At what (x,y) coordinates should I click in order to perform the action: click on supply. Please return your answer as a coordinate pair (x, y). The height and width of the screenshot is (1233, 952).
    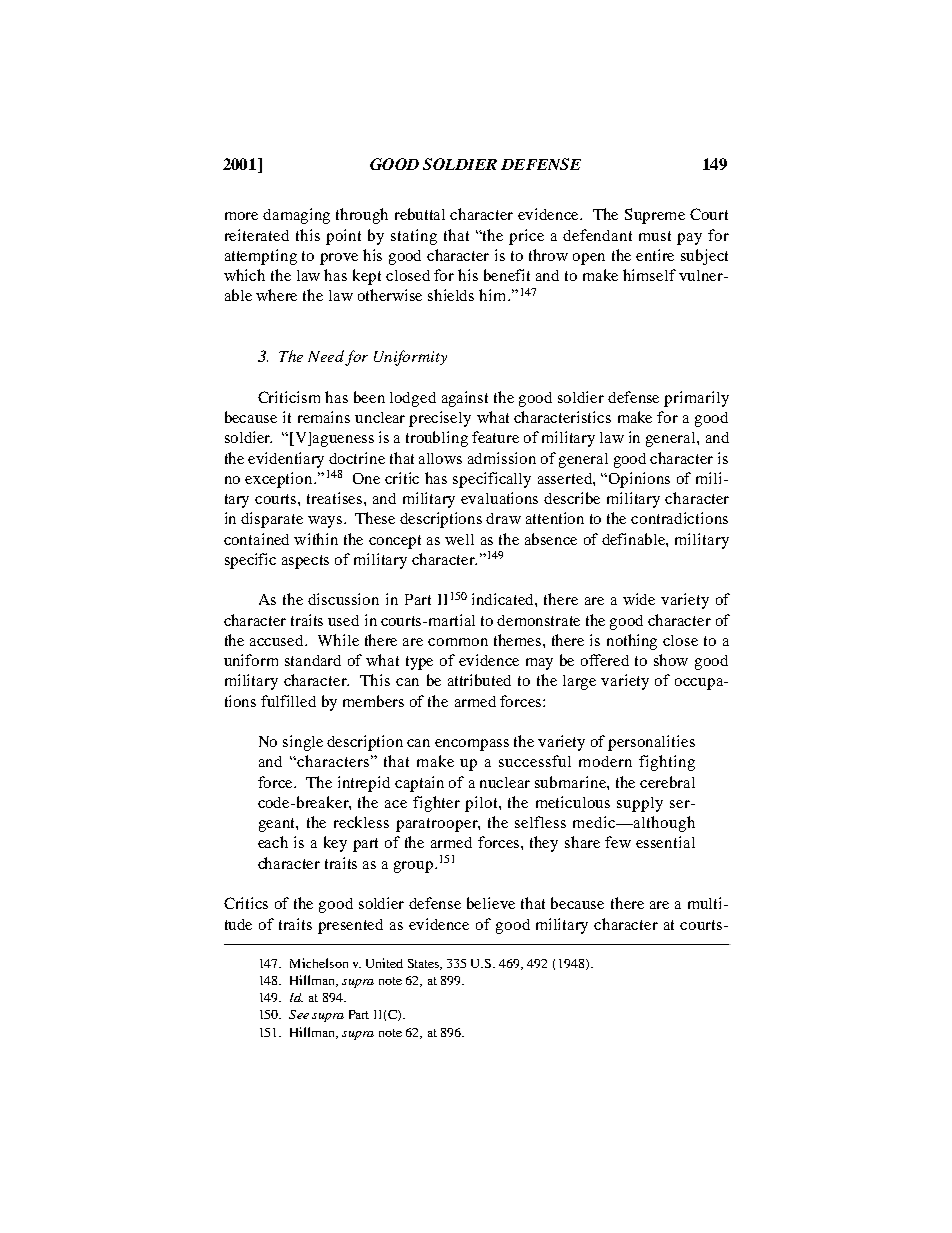
    Looking at the image, I should click on (640, 804).
